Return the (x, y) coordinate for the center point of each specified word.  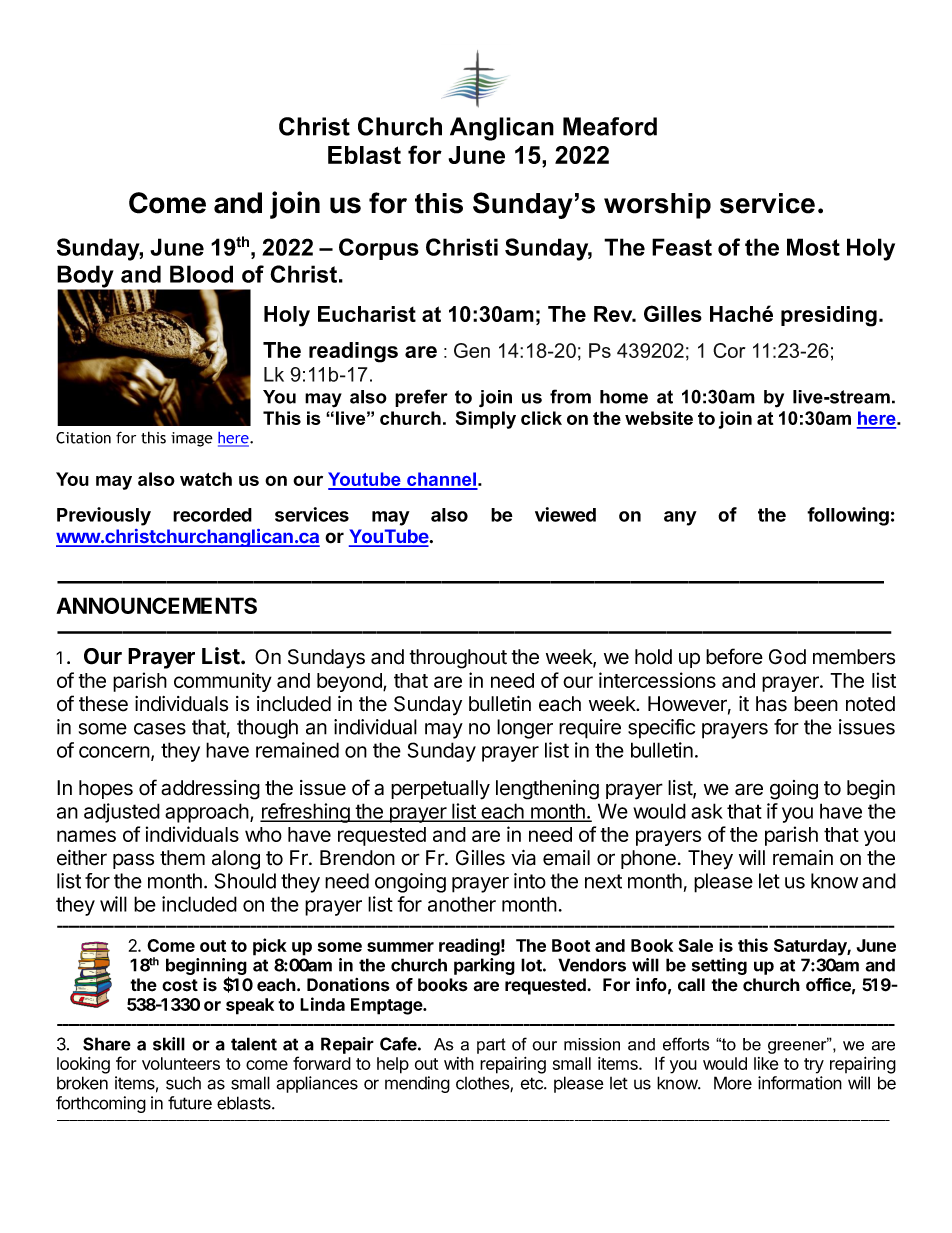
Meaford (610, 126)
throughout (458, 659)
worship (657, 206)
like (766, 1063)
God (787, 657)
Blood (201, 274)
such (183, 1083)
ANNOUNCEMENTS (156, 605)
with (459, 1063)
